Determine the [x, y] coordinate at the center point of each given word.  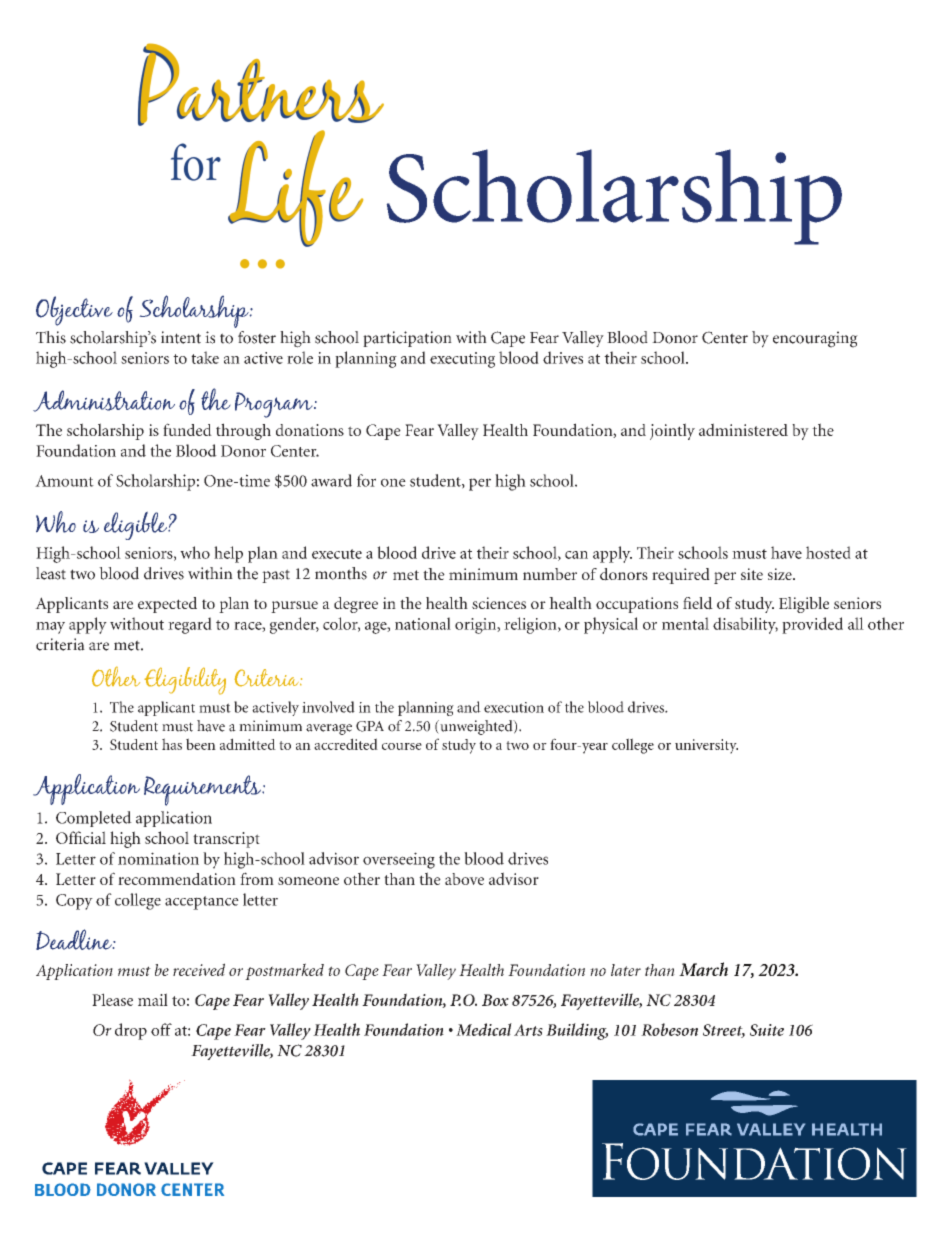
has [172, 744]
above [464, 879]
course [402, 746]
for [366, 480]
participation [407, 339]
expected [167, 605]
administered [743, 429]
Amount [64, 481]
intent [181, 337]
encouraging [815, 339]
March [703, 969]
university [706, 746]
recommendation [177, 879]
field [698, 603]
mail [153, 999]
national [423, 623]
